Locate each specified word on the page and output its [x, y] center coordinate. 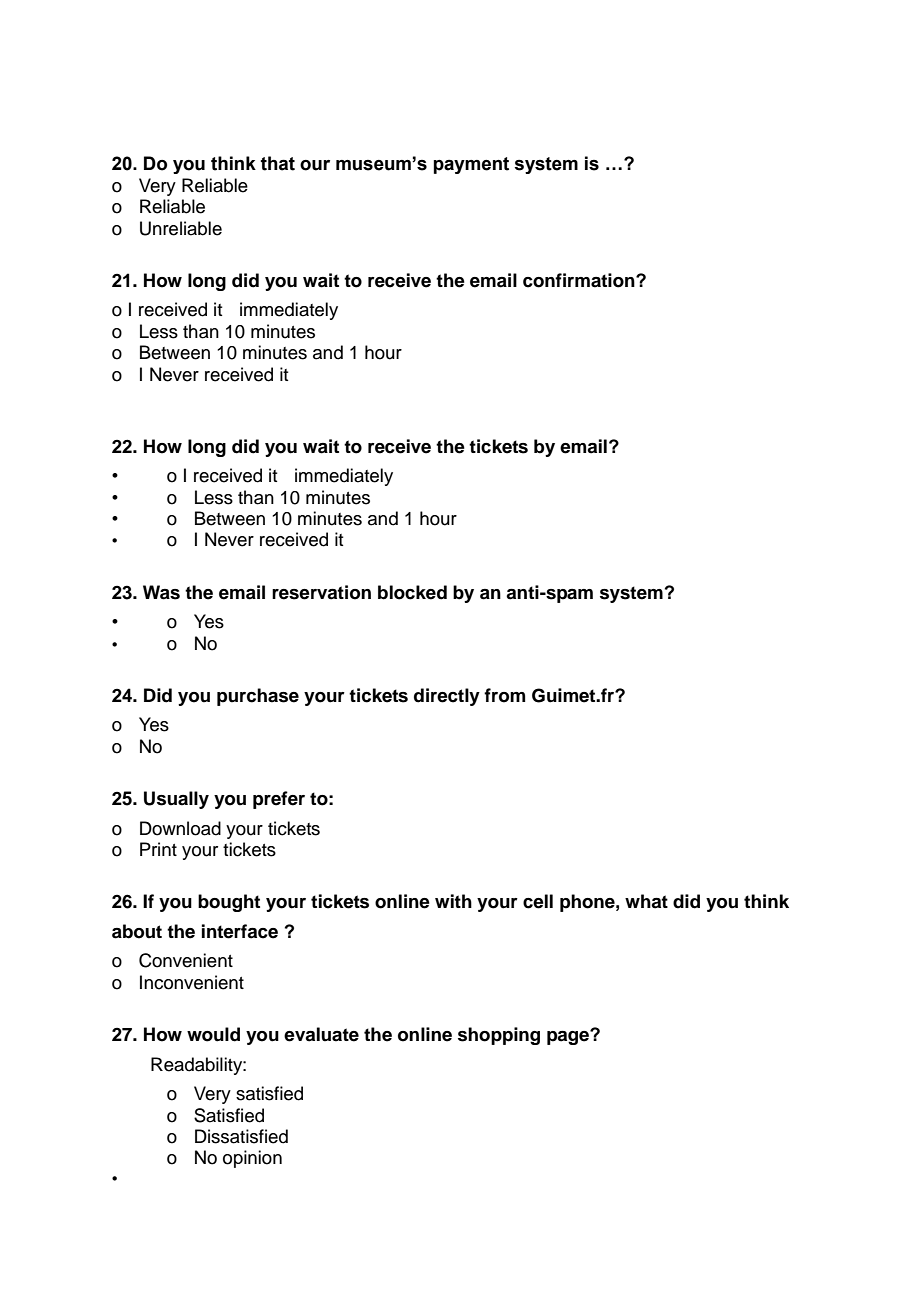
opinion [252, 1159]
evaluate [321, 1034]
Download [180, 828]
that [278, 163]
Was [161, 592]
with [453, 901]
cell [538, 901]
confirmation [580, 280]
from [504, 695]
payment [471, 165]
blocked [412, 592]
